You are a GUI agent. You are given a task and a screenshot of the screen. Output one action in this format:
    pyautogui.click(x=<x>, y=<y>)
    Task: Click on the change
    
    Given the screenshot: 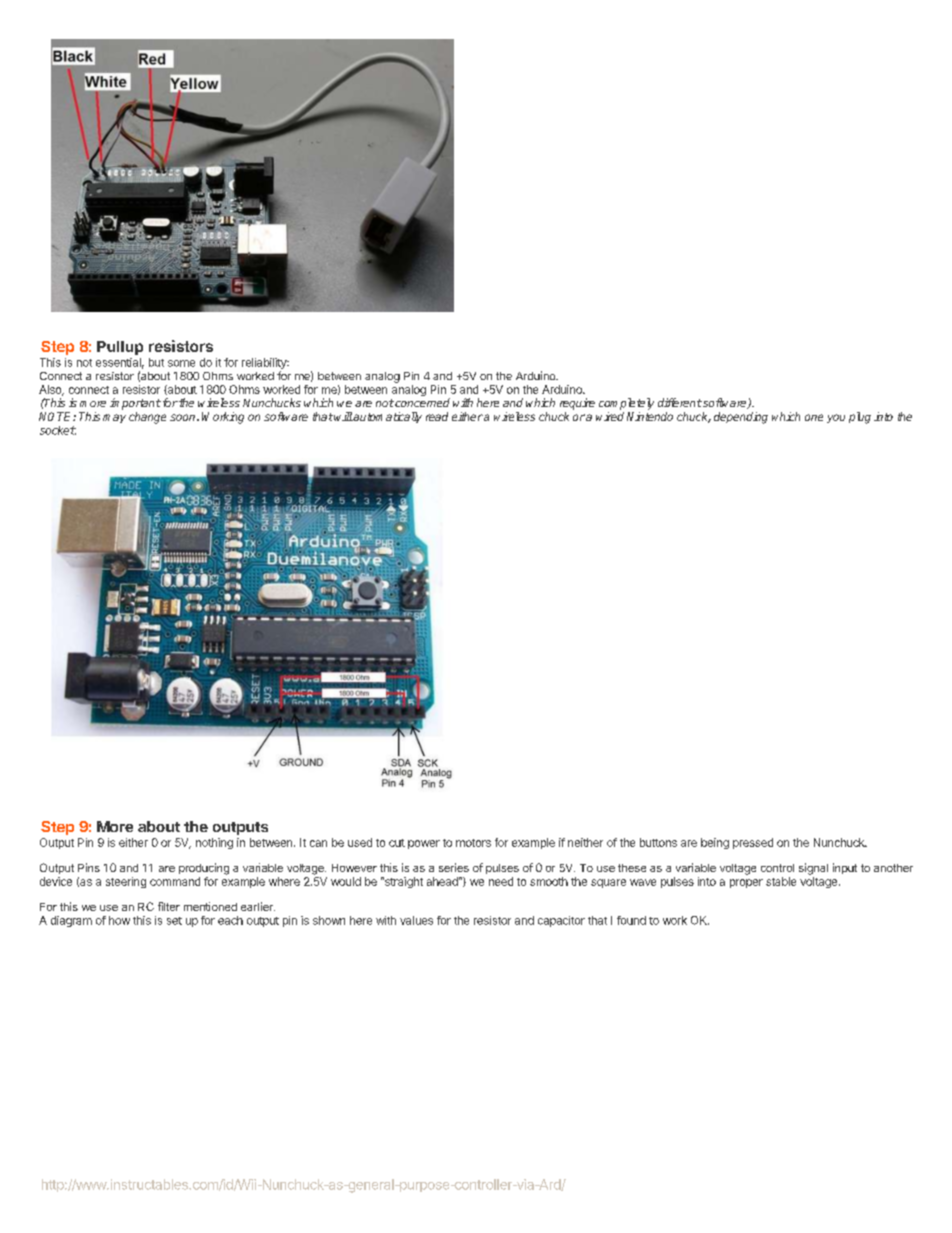 What is the action you would take?
    pyautogui.click(x=147, y=418)
